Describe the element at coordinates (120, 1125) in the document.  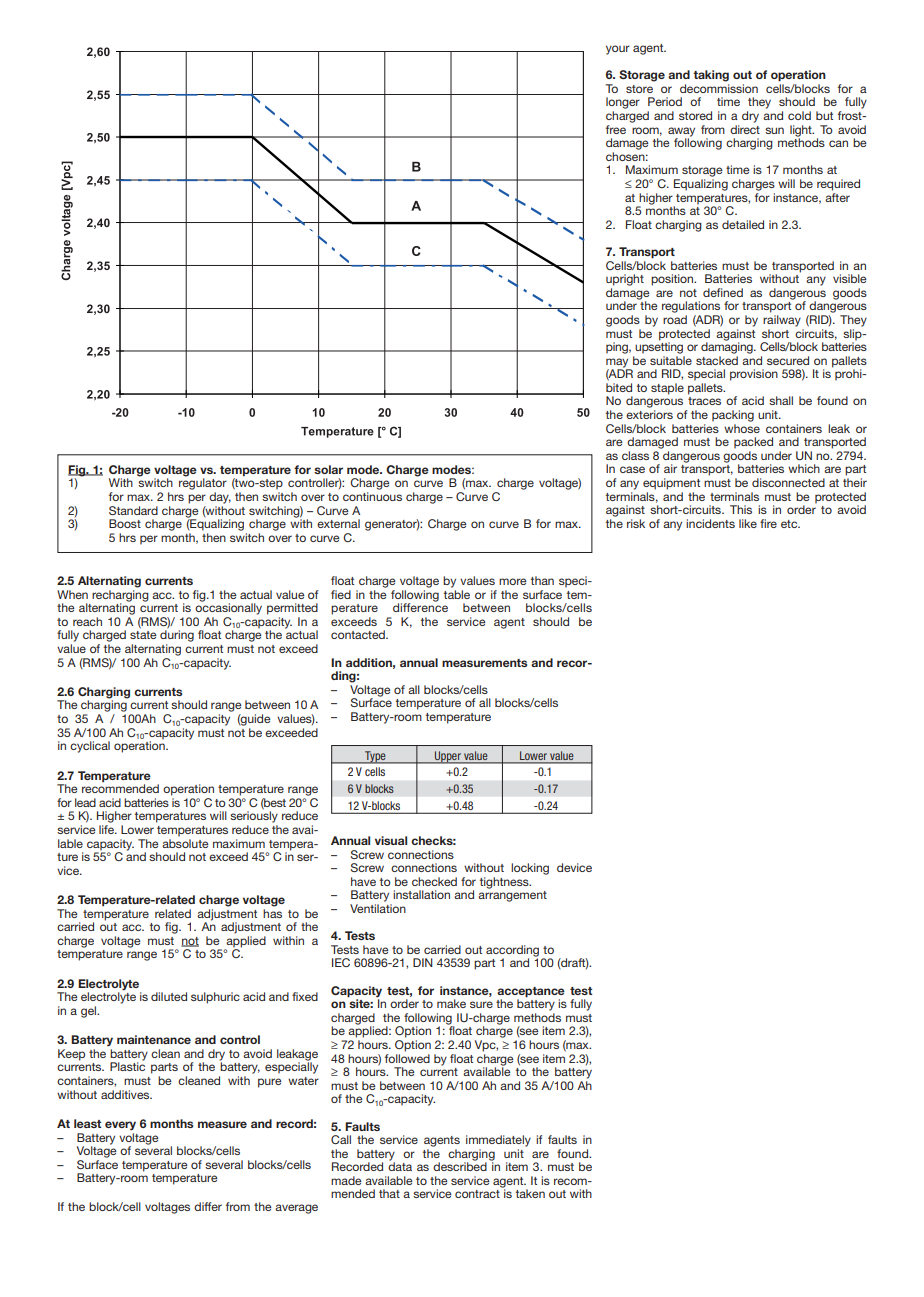
I see `every` at that location.
